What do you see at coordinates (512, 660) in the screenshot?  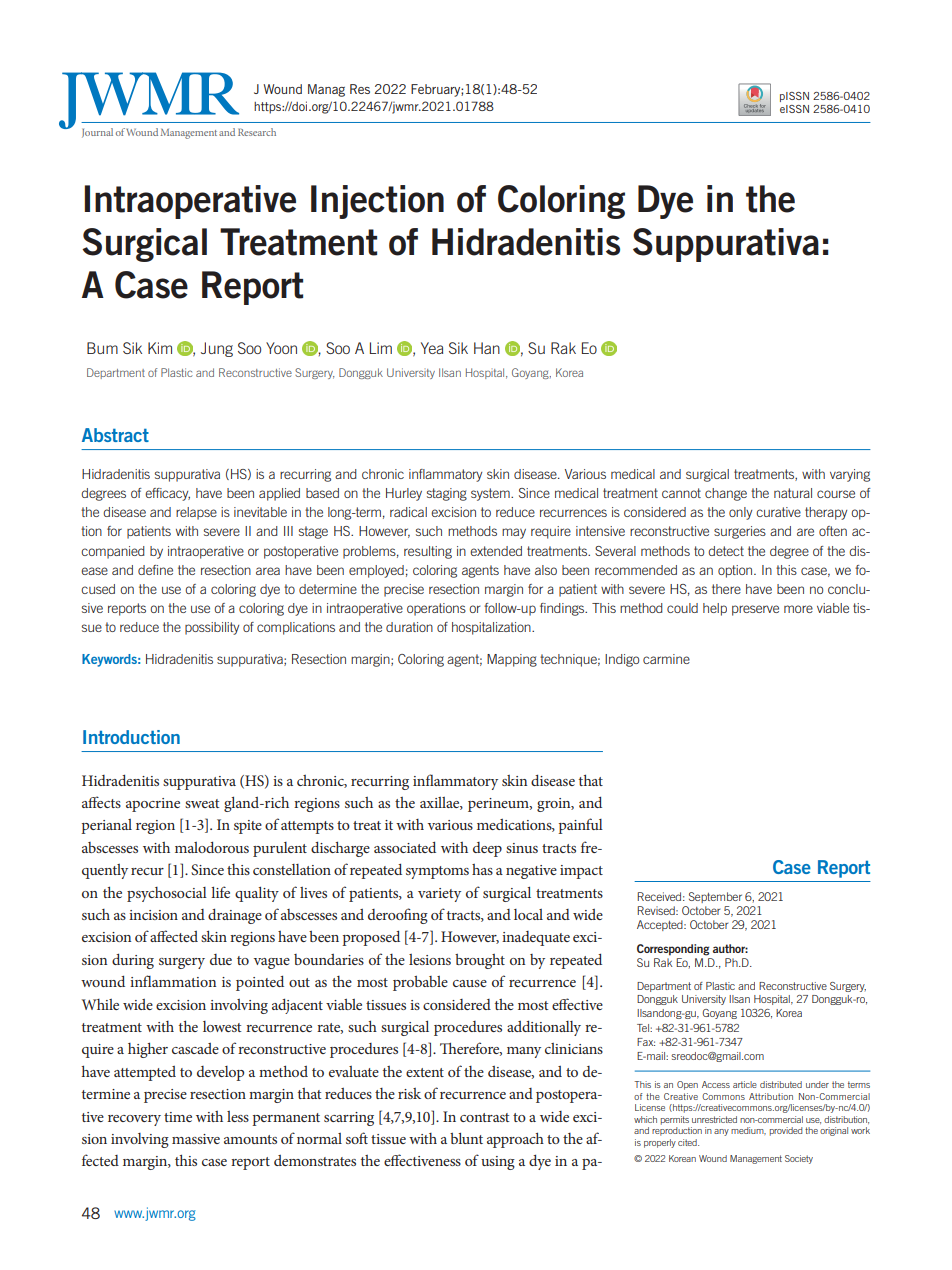 I see `Mapping` at bounding box center [512, 660].
